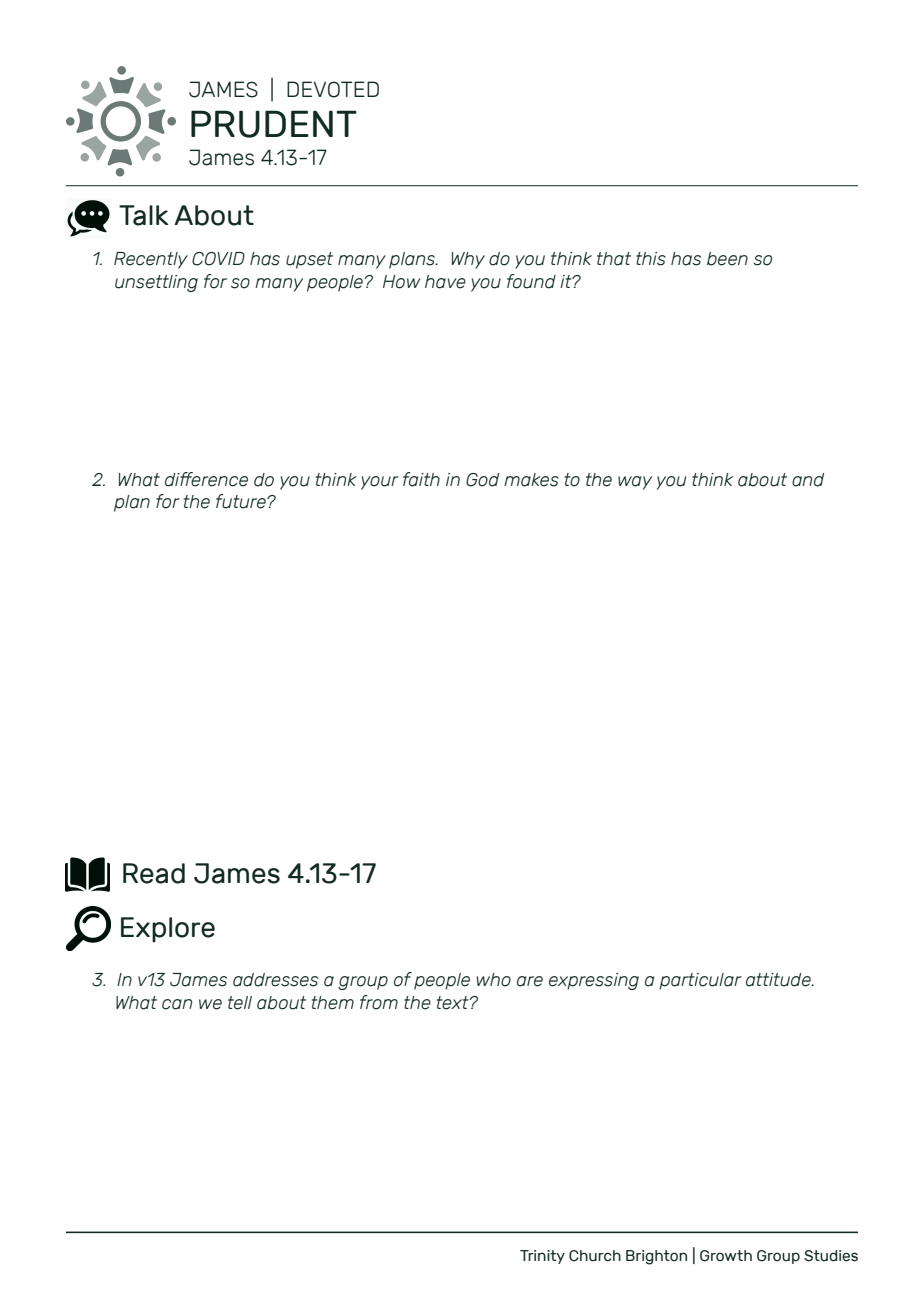 Image resolution: width=924 pixels, height=1308 pixels. Describe the element at coordinates (542, 1257) in the page. I see `Trinity` at that location.
